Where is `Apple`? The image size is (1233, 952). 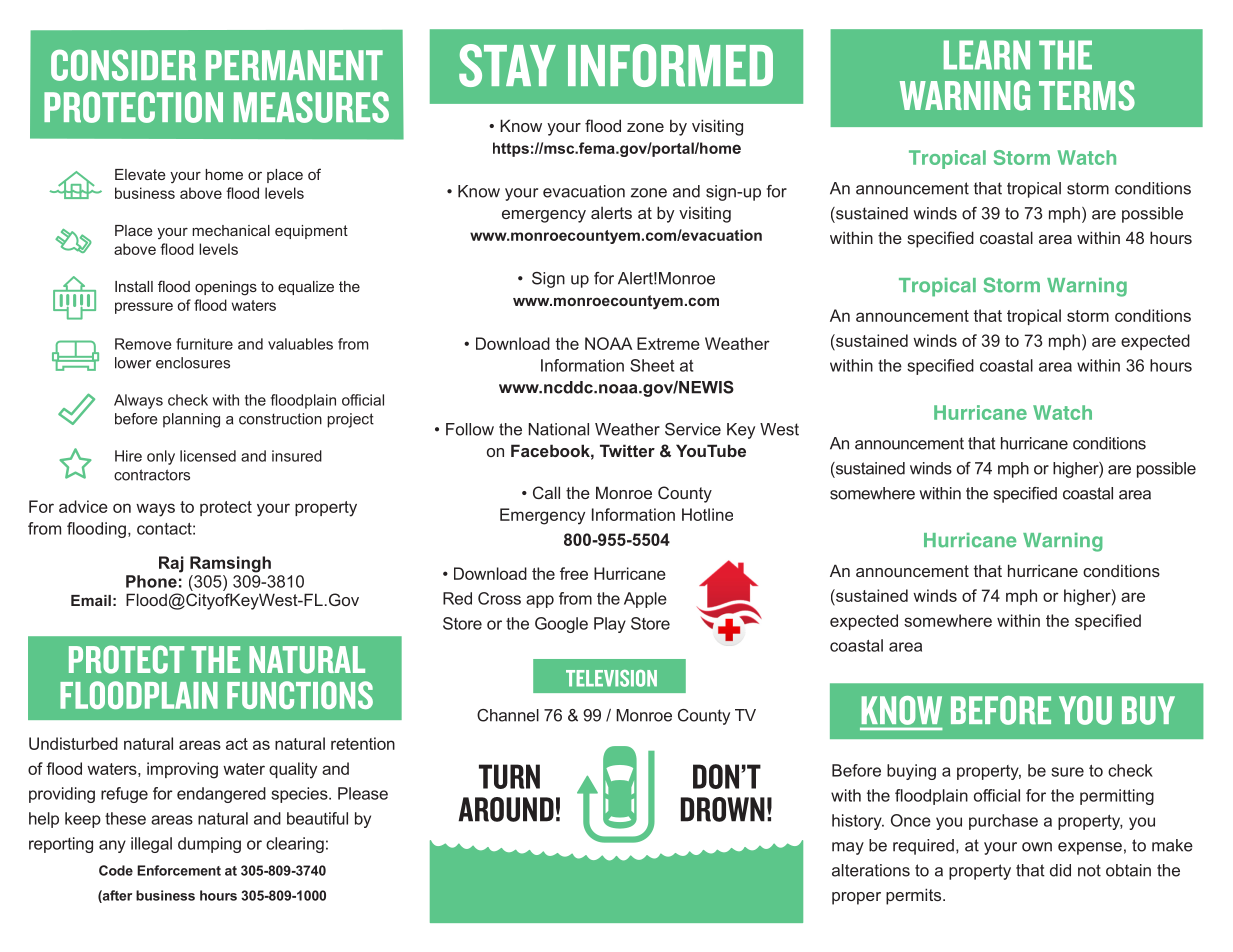 Apple is located at coordinates (645, 600).
